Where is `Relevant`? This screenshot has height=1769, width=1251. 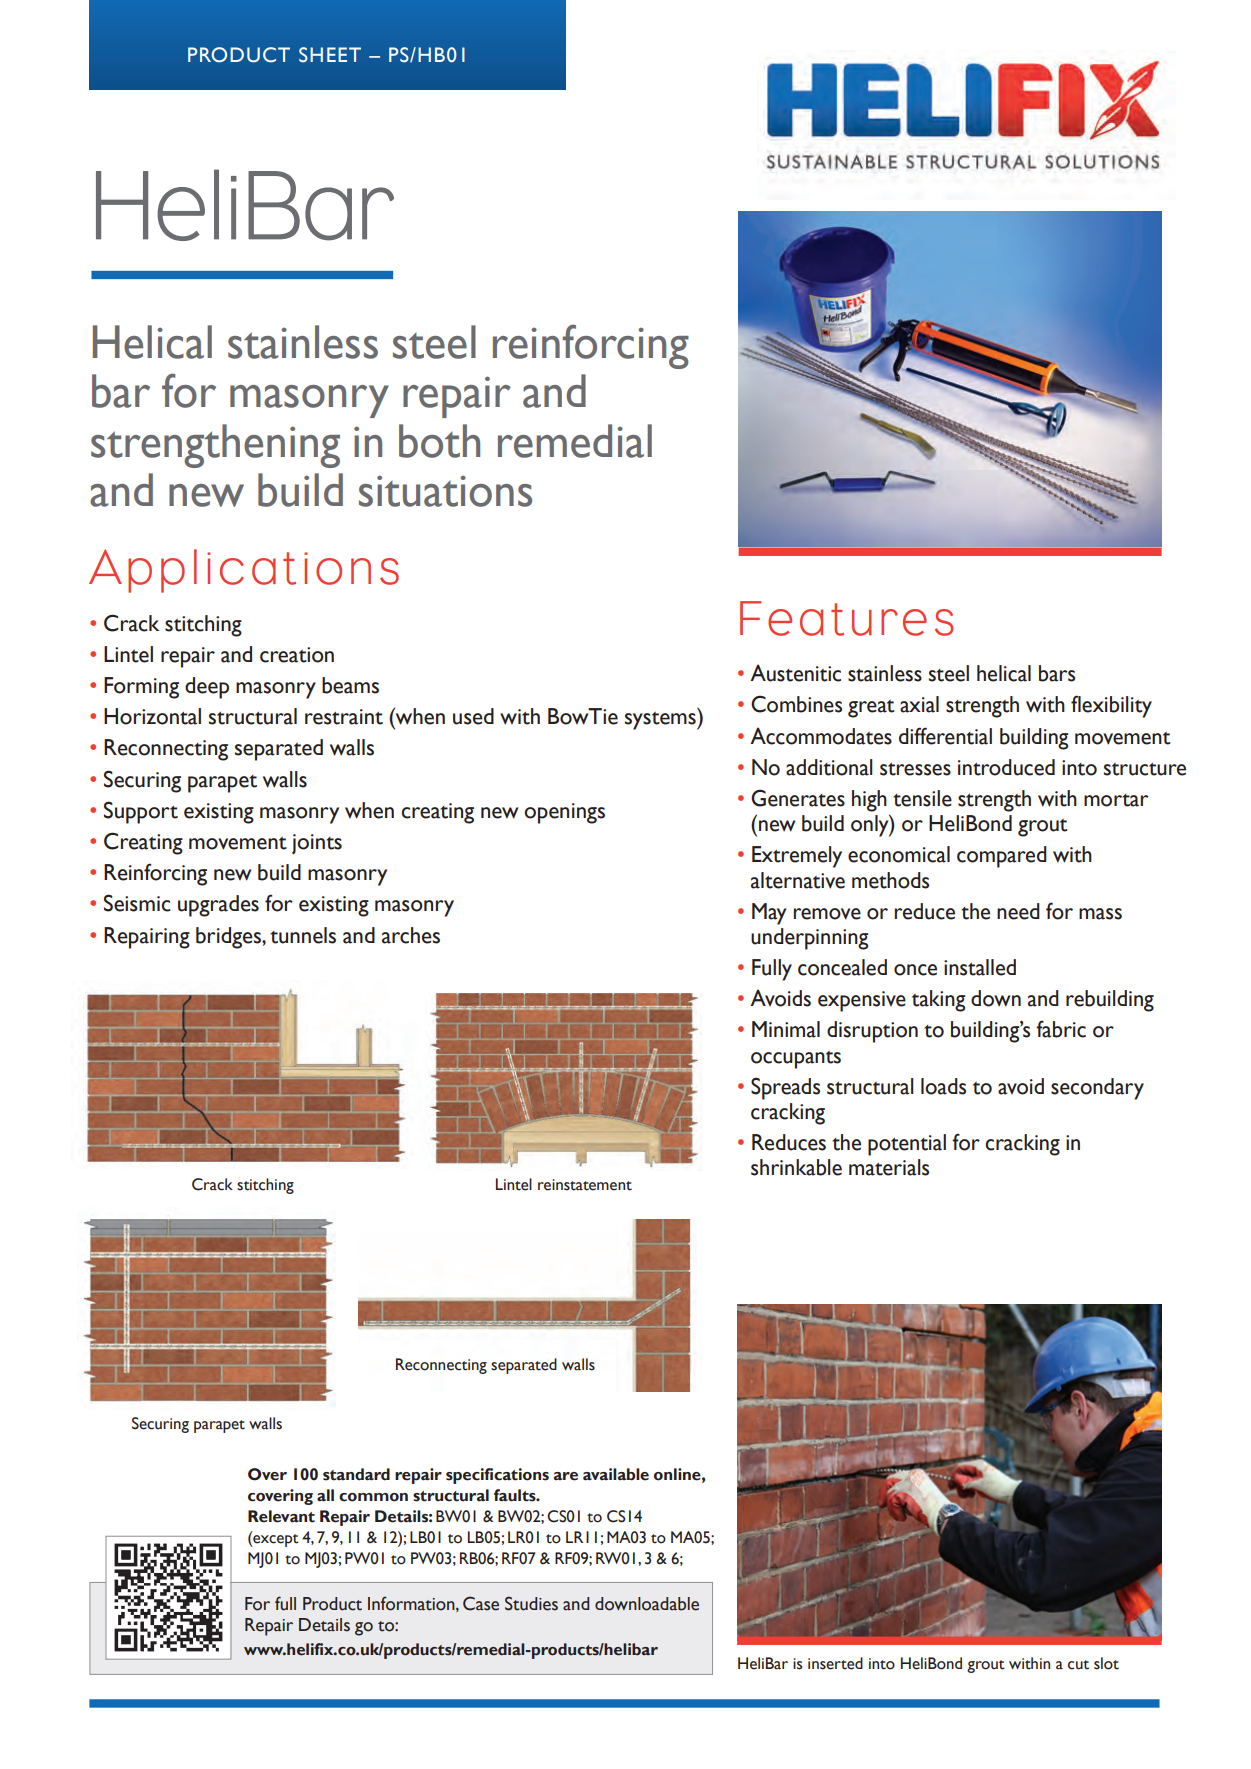 Relevant is located at coordinates (281, 1516).
